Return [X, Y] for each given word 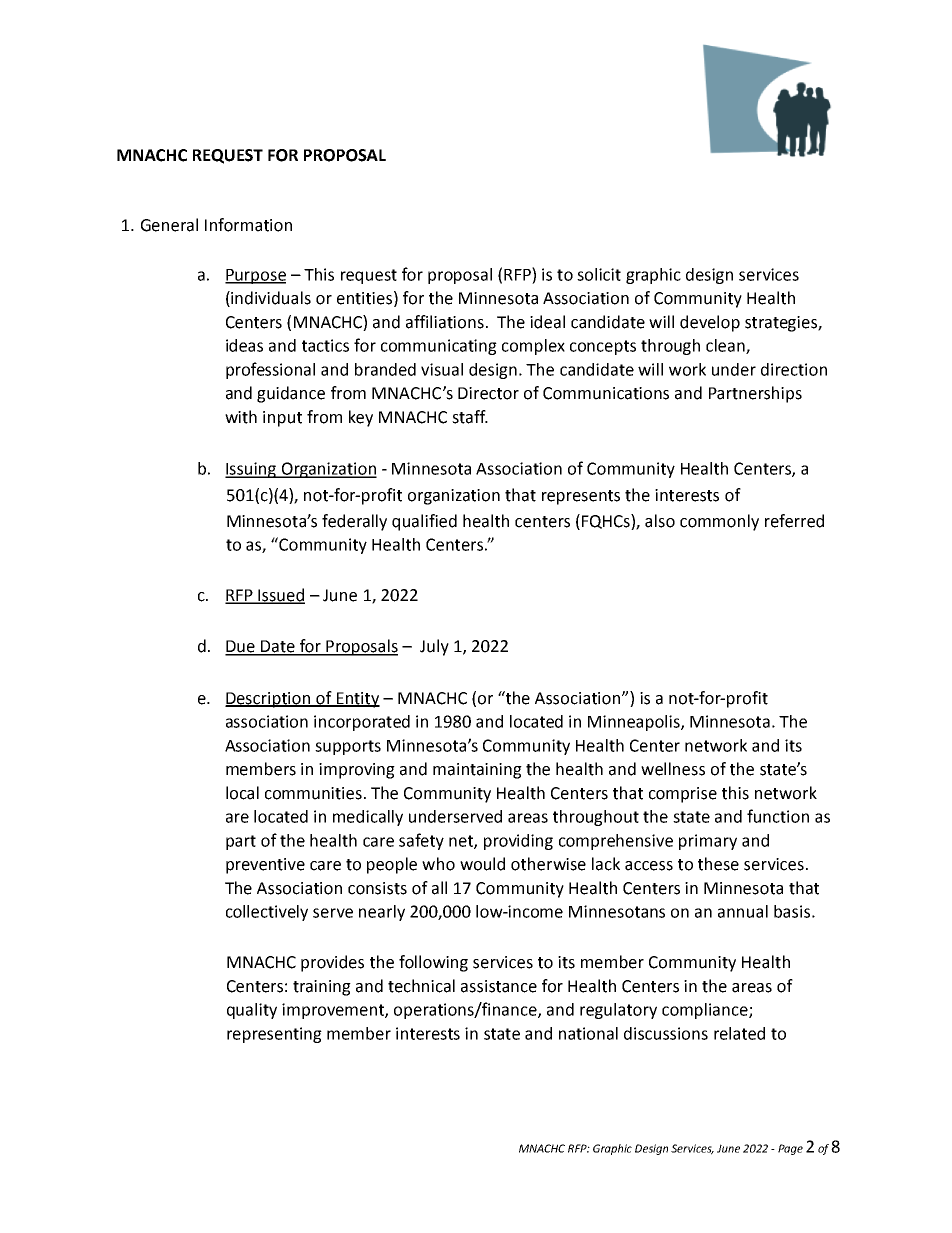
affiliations [445, 322]
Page [790, 1149]
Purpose [255, 276]
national [588, 1033]
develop [710, 323]
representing [274, 1035]
